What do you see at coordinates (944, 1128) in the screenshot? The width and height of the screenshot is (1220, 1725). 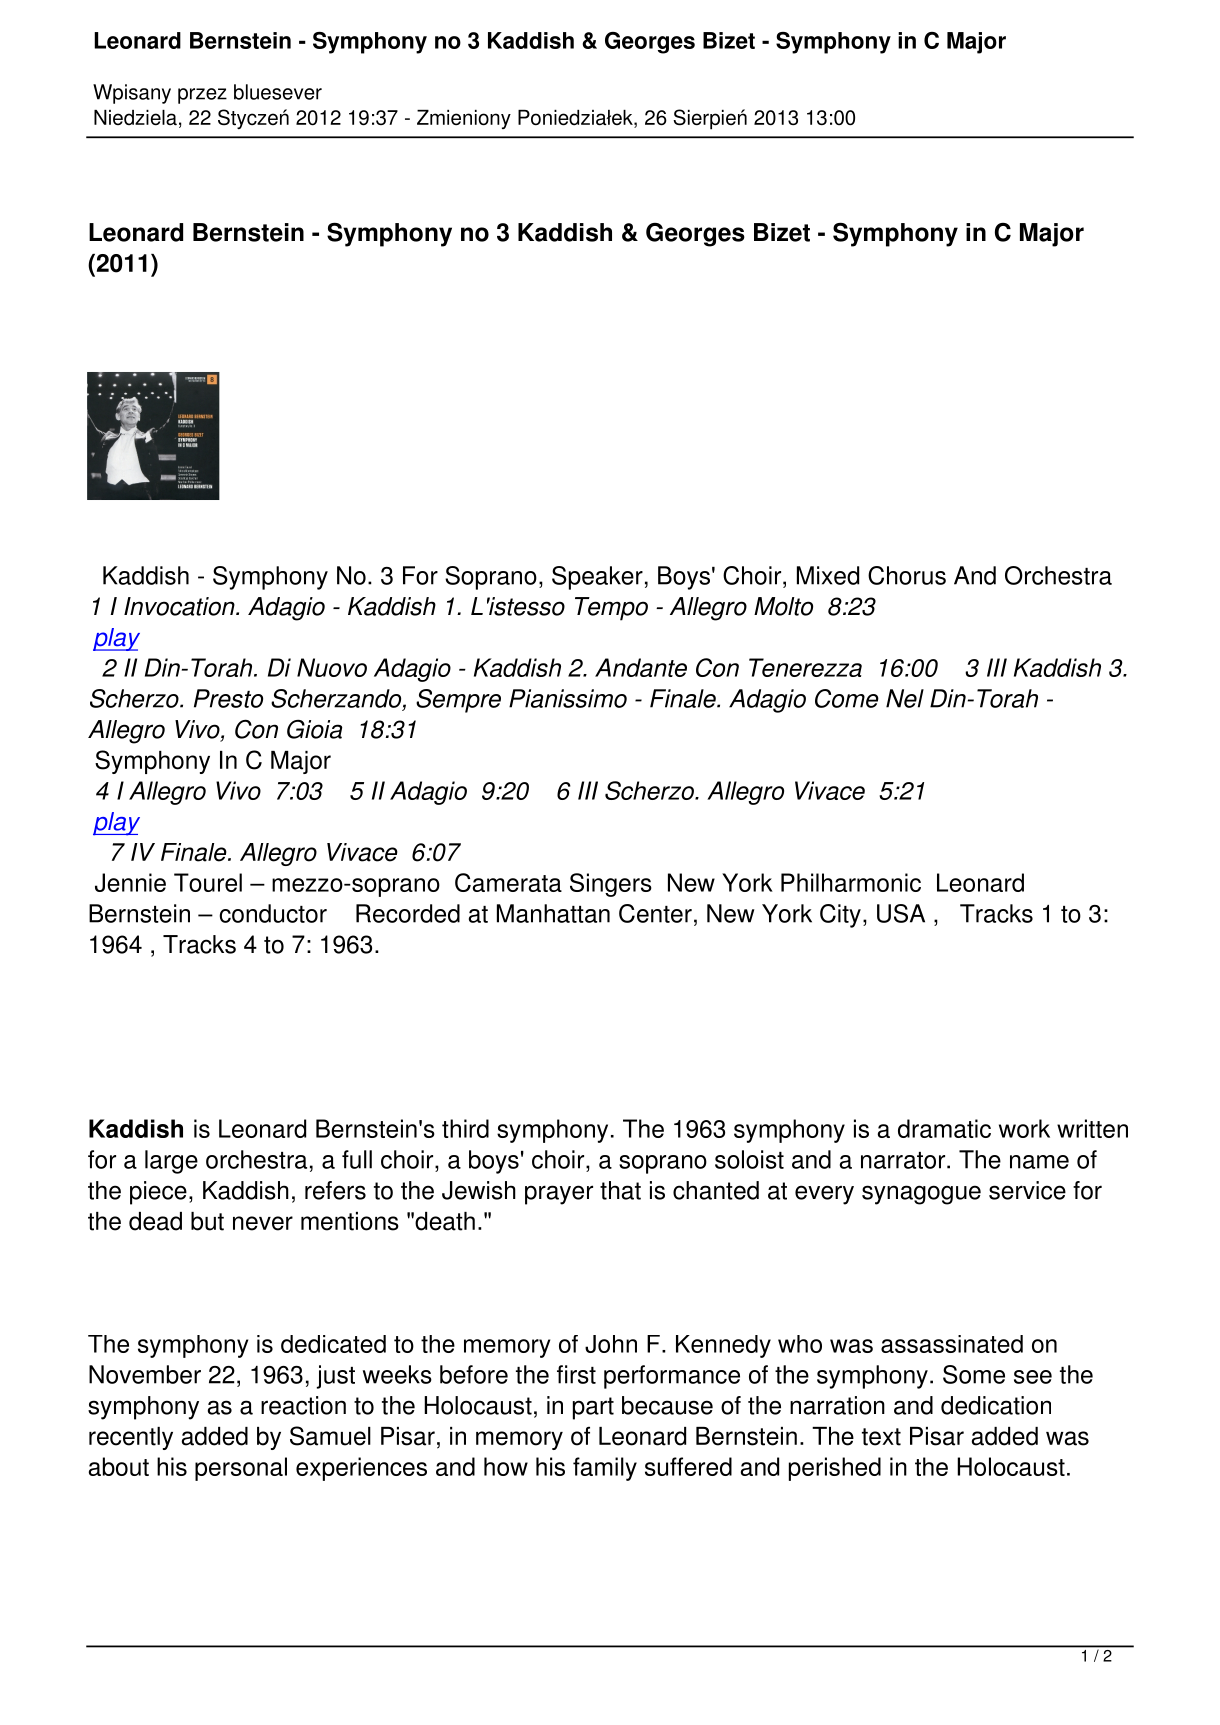 I see `dramatic` at bounding box center [944, 1128].
